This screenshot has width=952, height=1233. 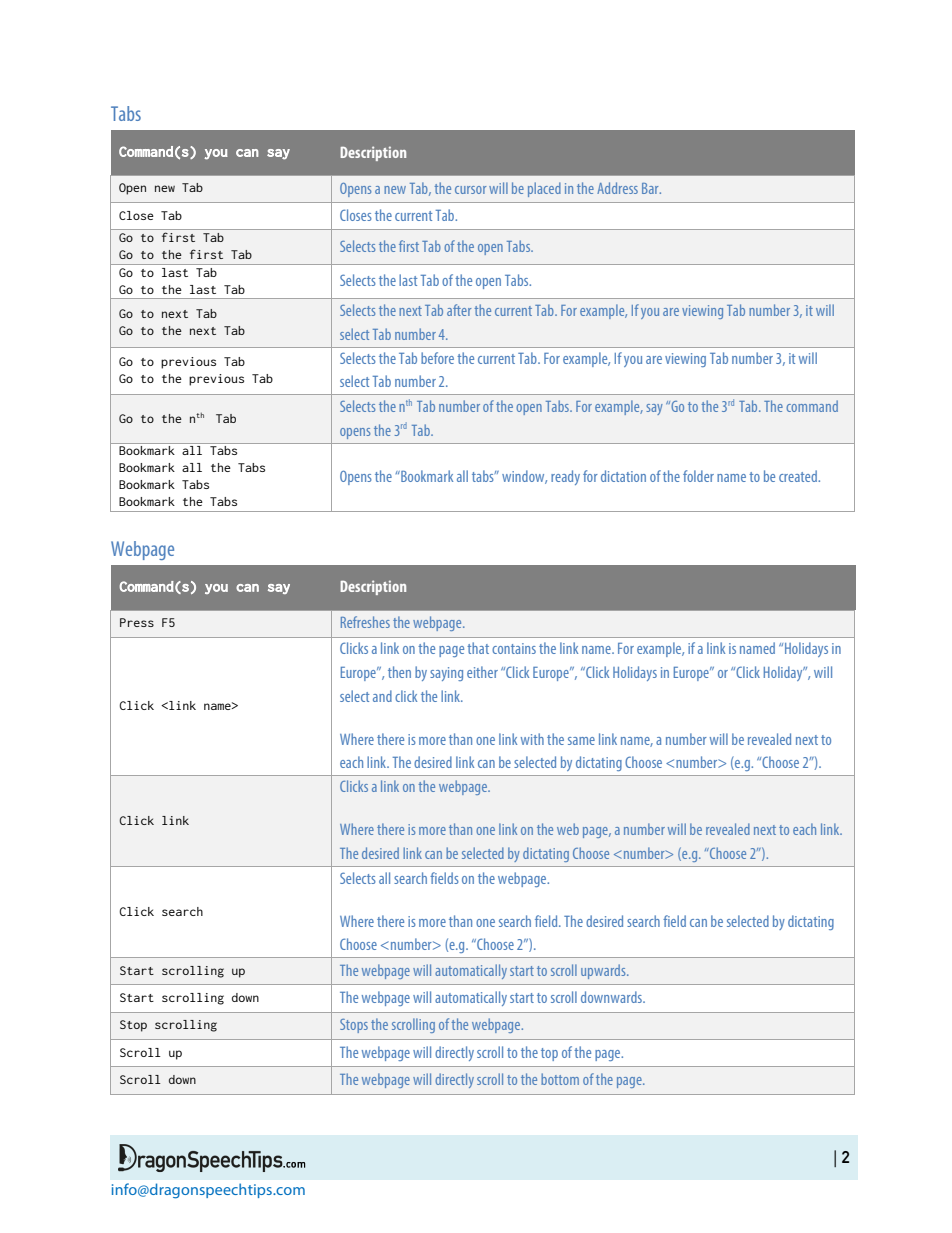 What do you see at coordinates (544, 189) in the screenshot?
I see `placed` at bounding box center [544, 189].
